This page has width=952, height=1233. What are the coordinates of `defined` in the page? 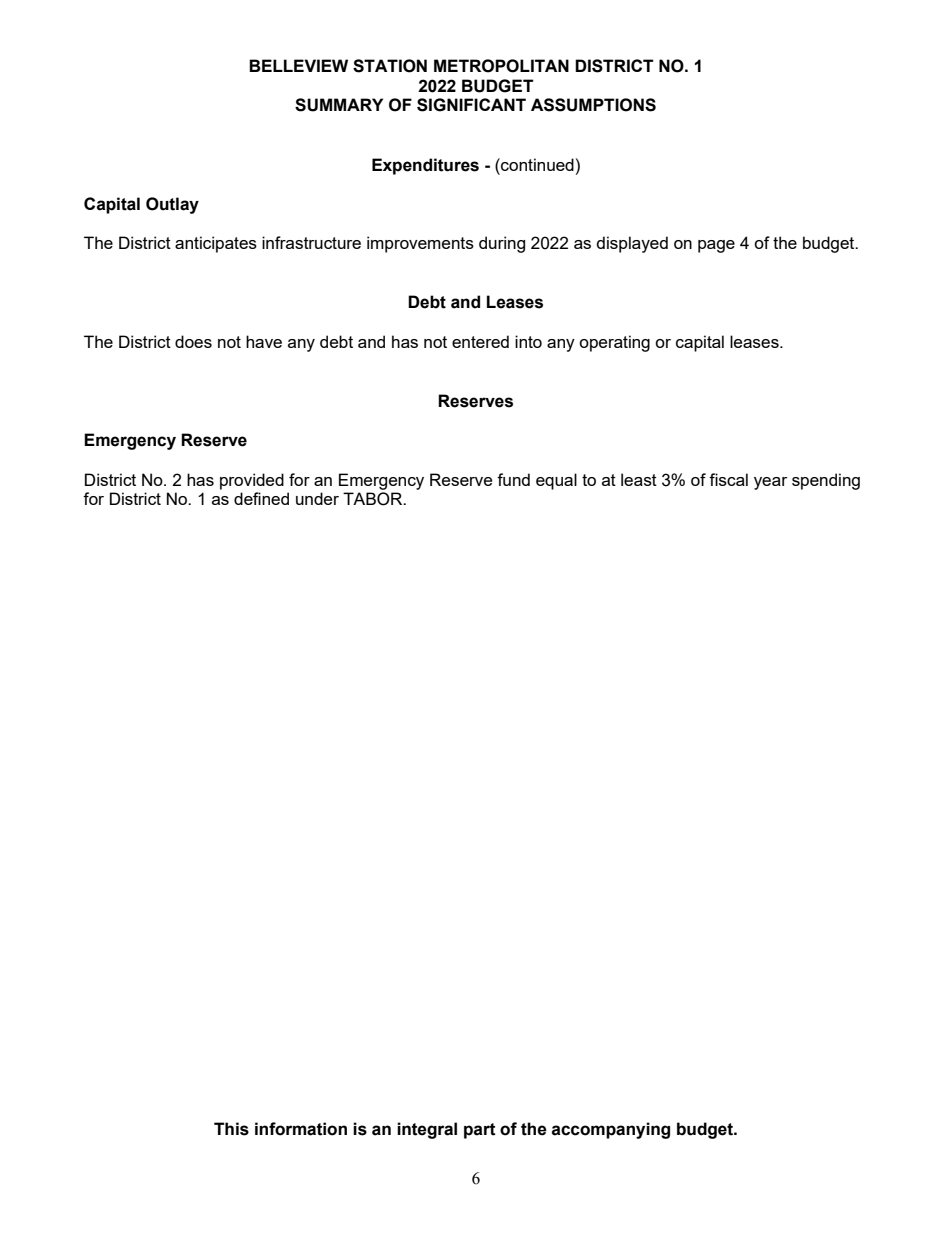 It's located at (261, 498).
